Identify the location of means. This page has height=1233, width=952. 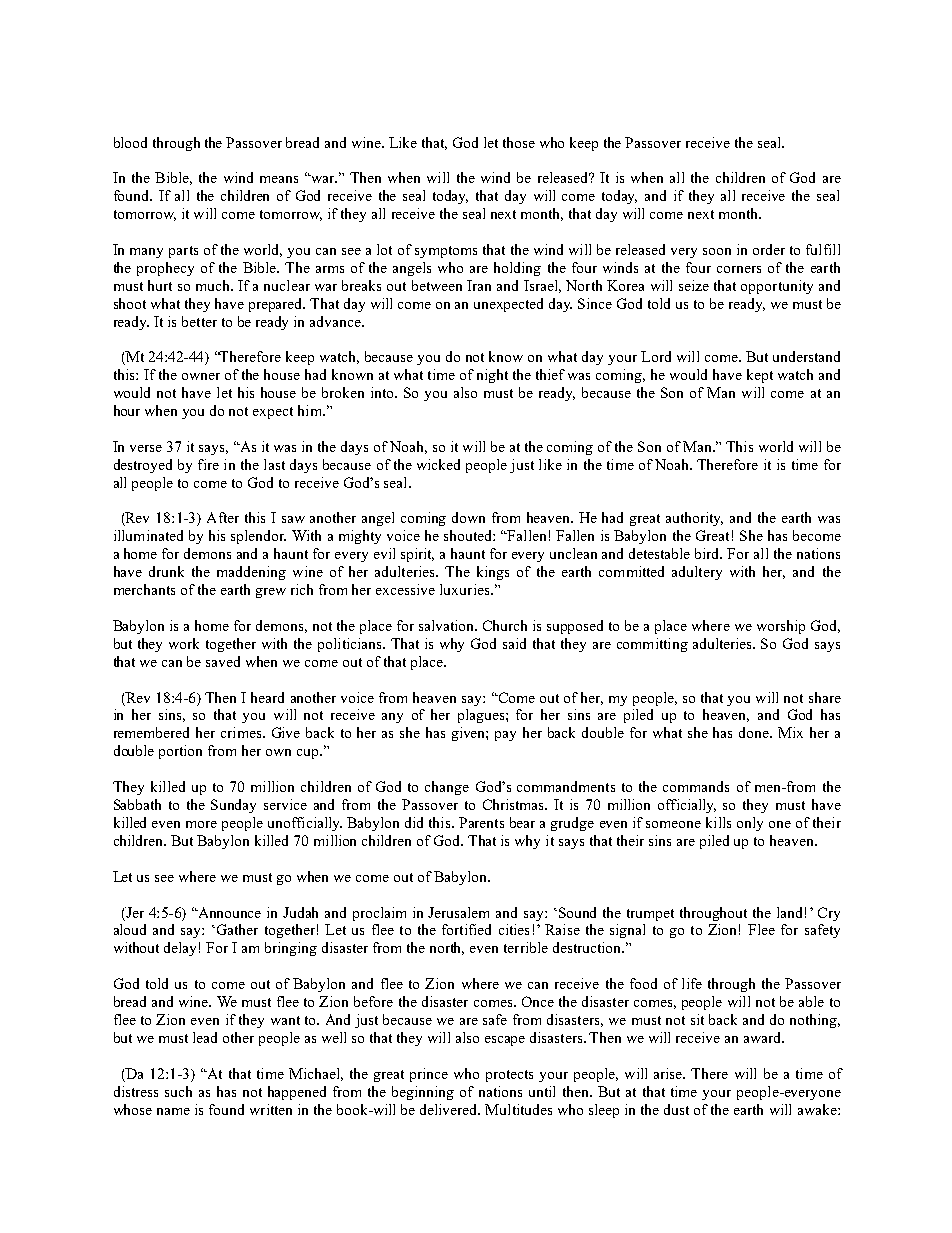
(279, 179).
